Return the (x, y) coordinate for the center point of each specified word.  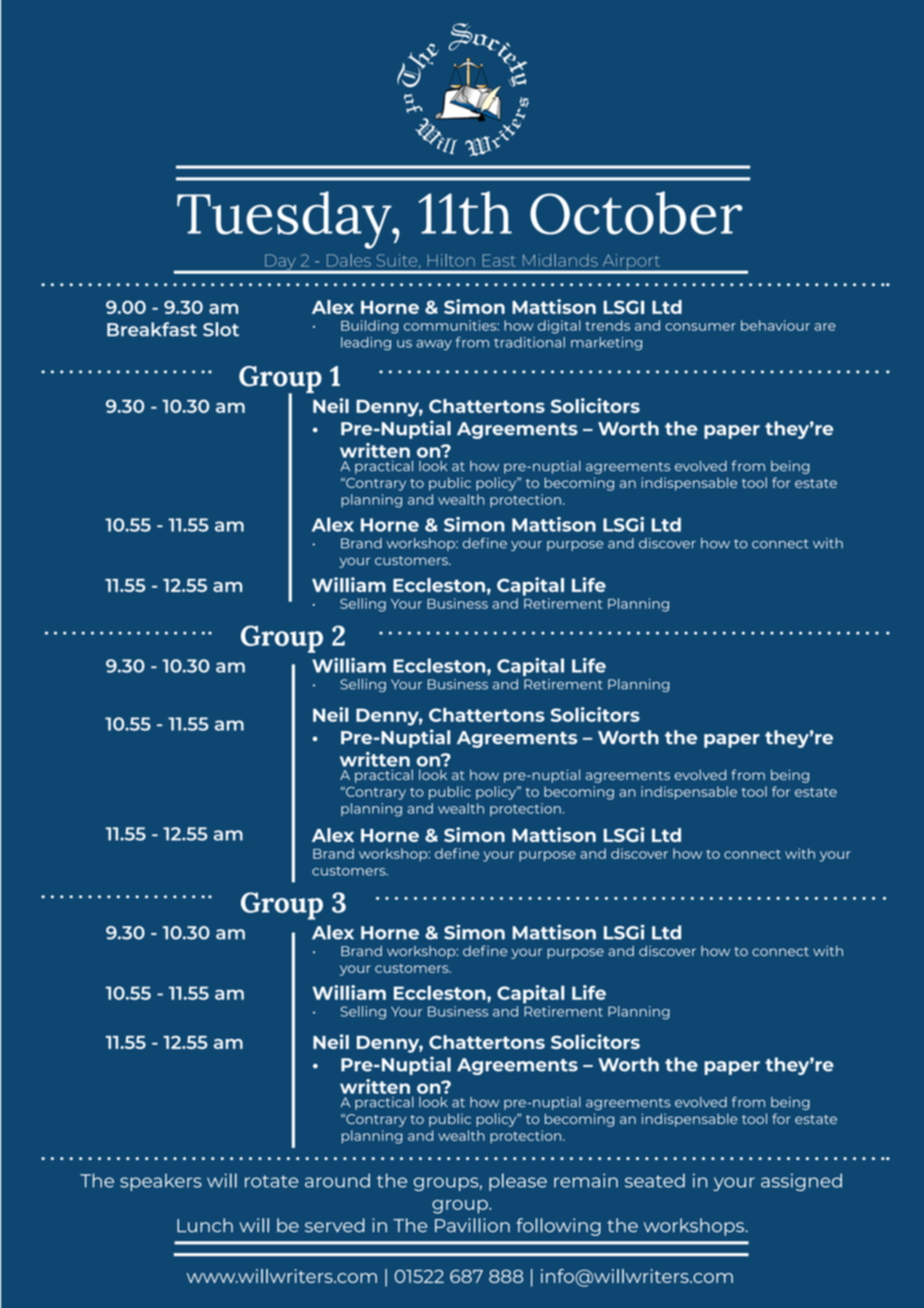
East (499, 260)
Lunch (205, 1225)
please (518, 1182)
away (434, 345)
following (558, 1227)
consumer (700, 327)
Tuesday (285, 220)
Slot (221, 329)
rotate (271, 1181)
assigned (801, 1182)
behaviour (775, 325)
